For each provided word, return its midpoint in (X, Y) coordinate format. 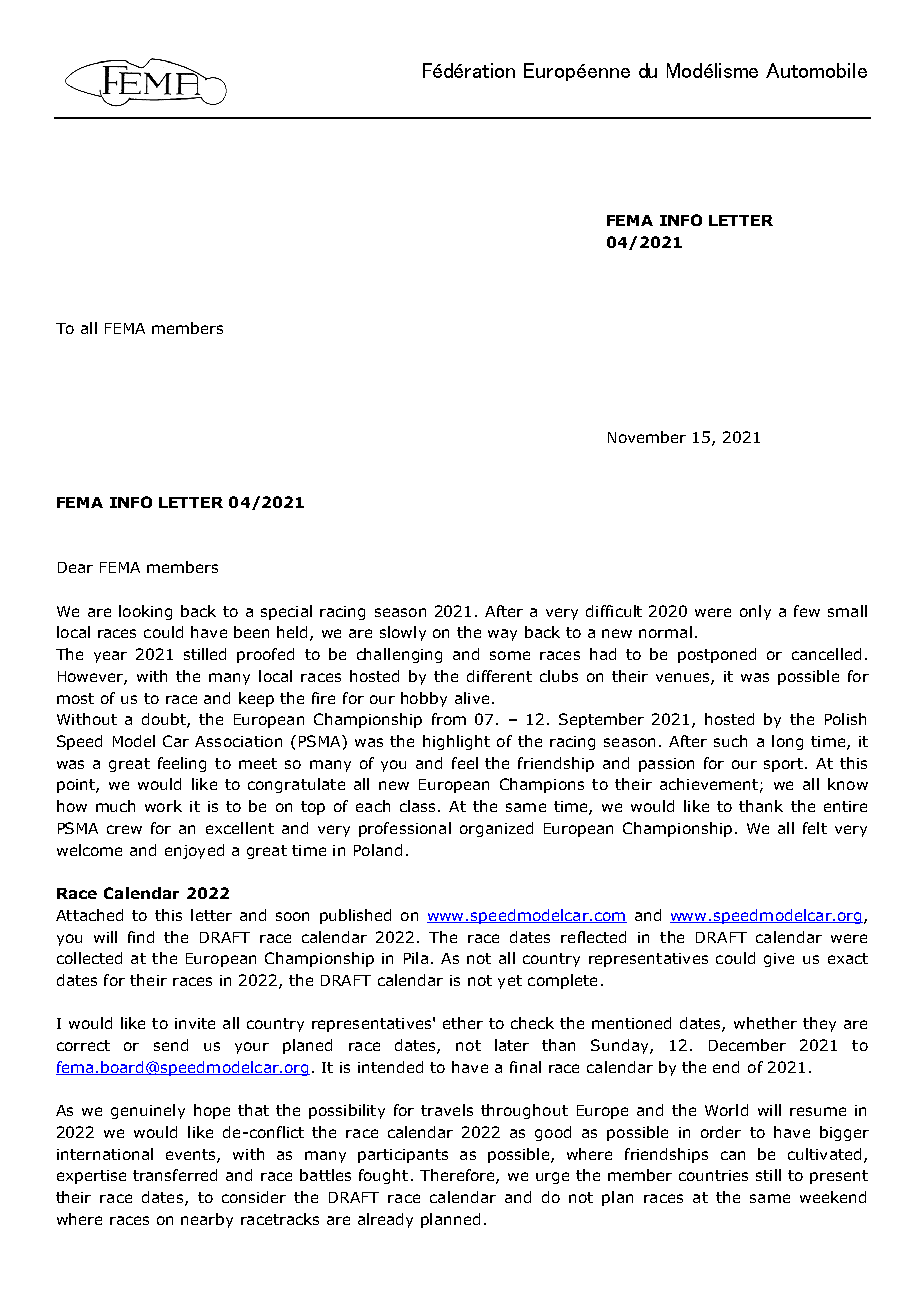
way (502, 635)
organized (496, 829)
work (163, 806)
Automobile (816, 70)
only (755, 612)
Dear (75, 567)
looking (145, 612)
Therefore (458, 1176)
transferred (175, 1175)
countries (713, 1175)
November (647, 437)
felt (815, 828)
